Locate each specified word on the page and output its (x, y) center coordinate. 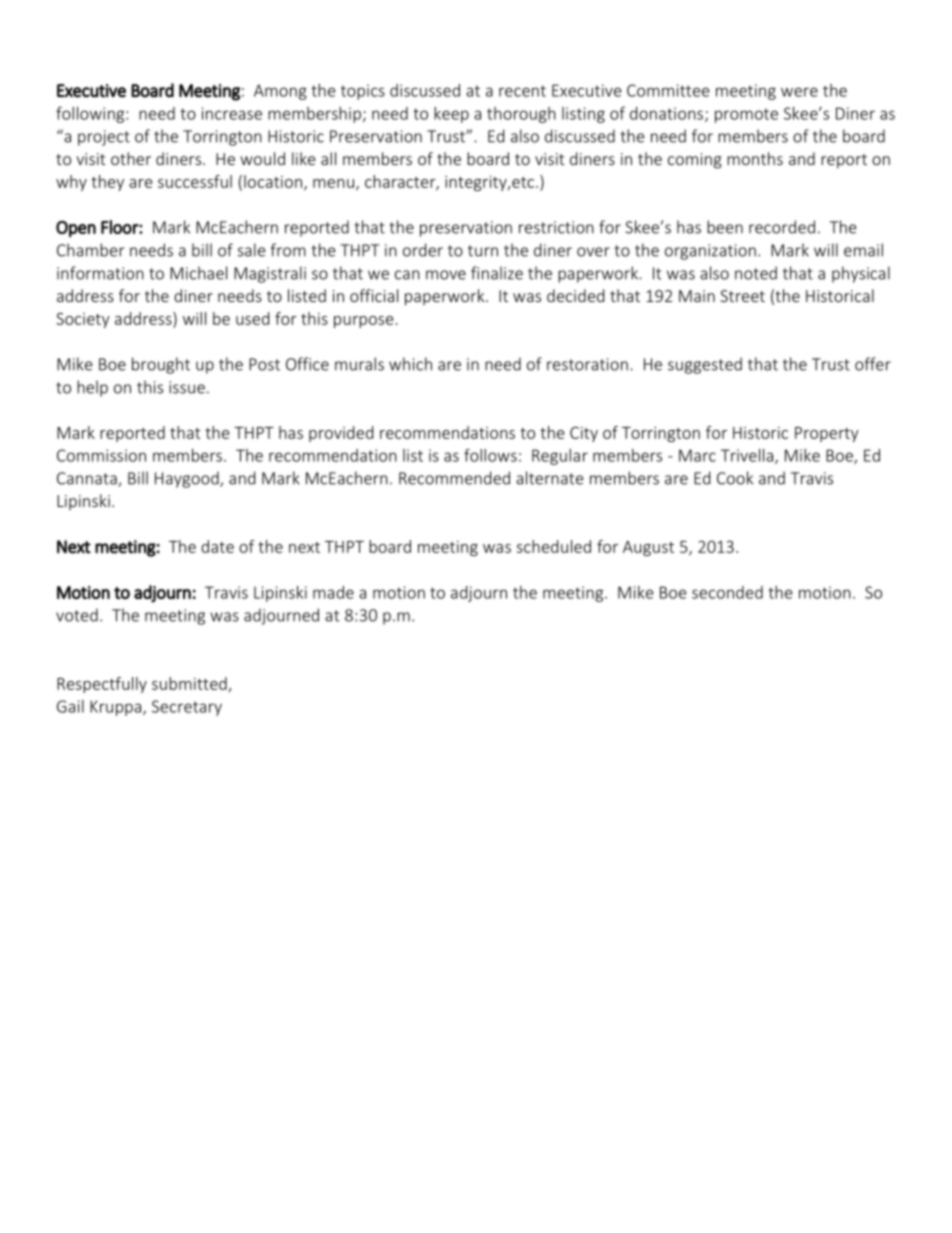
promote (746, 115)
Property (827, 434)
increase (232, 113)
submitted (189, 683)
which (410, 364)
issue (187, 387)
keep (451, 115)
